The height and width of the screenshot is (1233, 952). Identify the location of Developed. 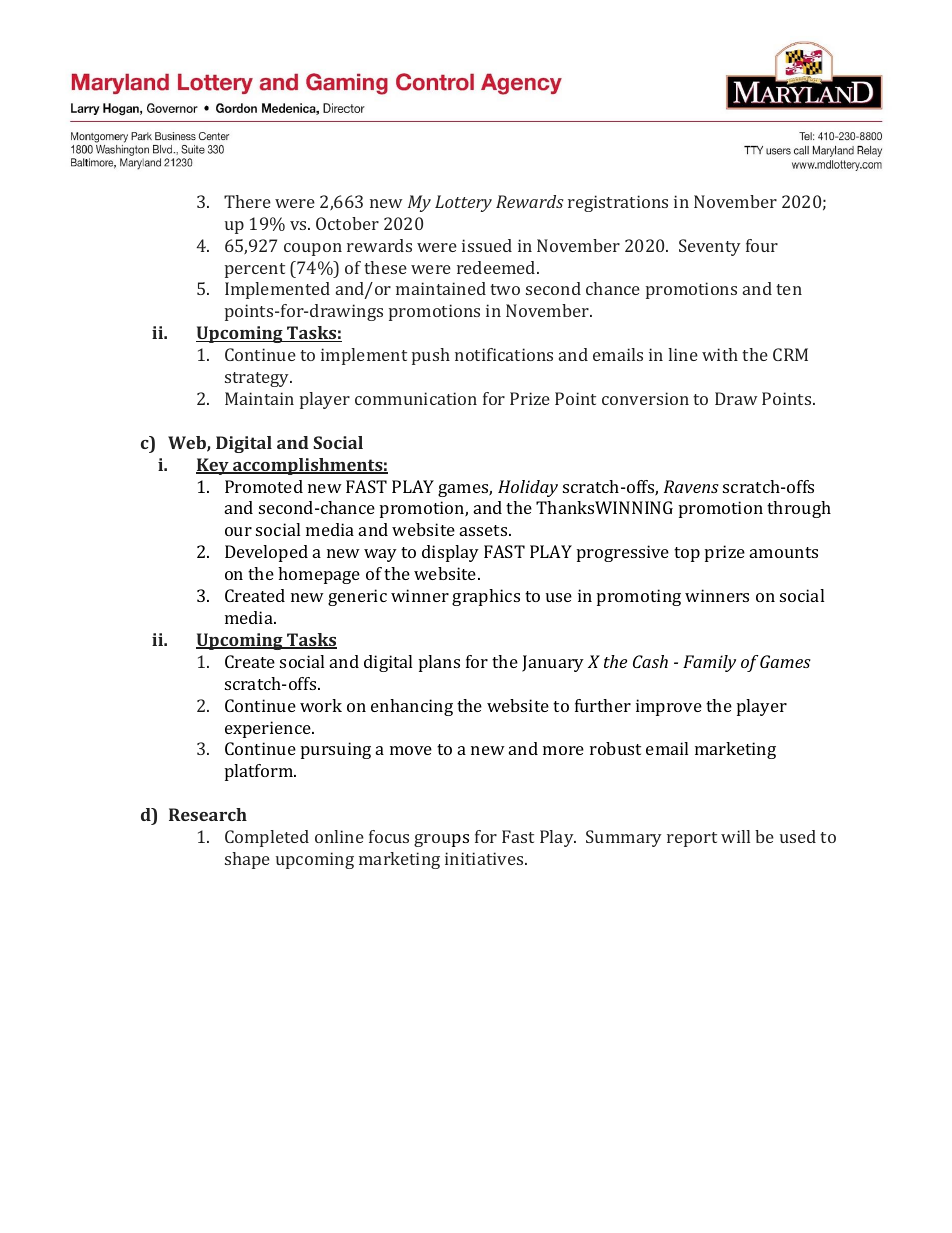
(266, 553).
